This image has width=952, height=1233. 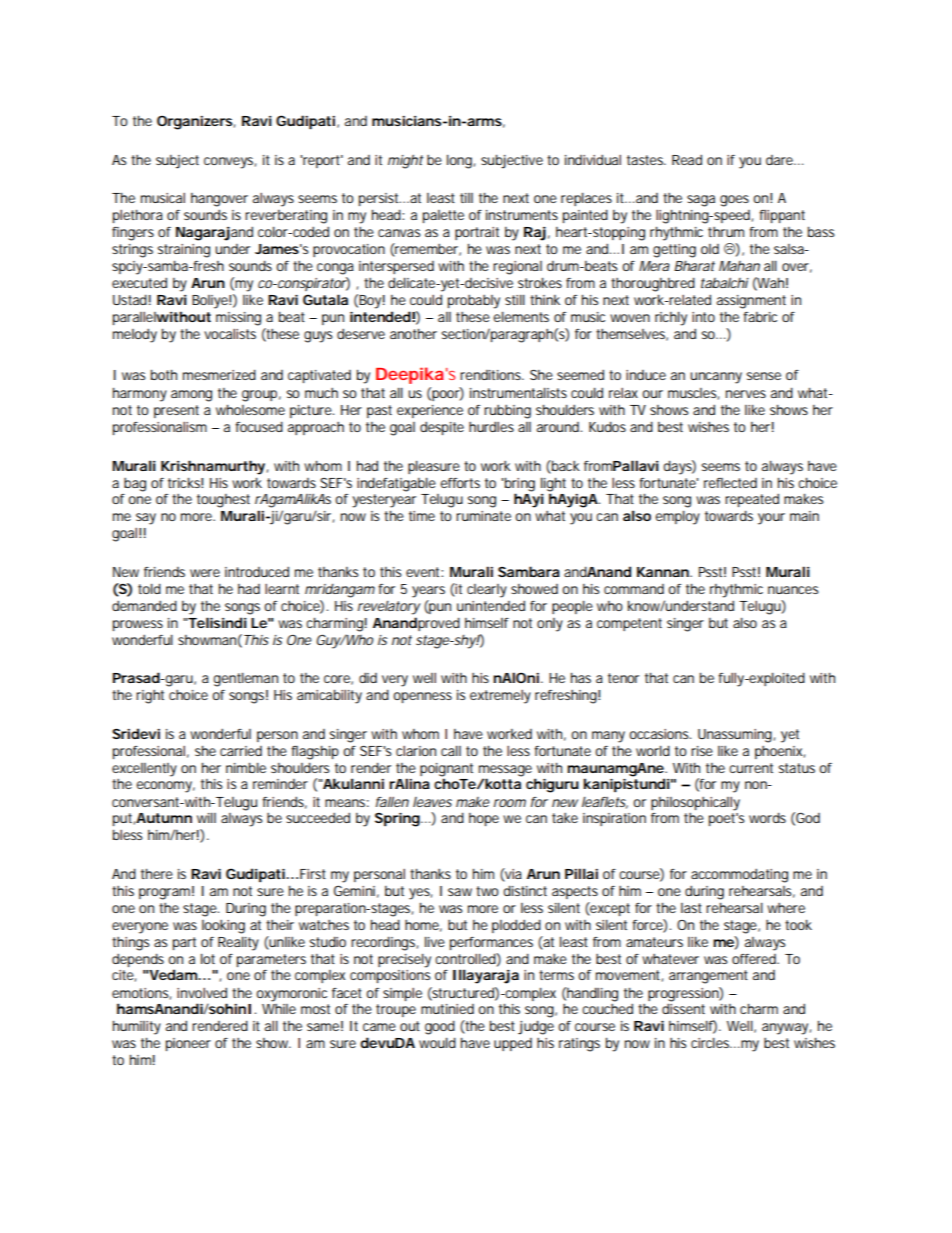 I want to click on were, so click(x=205, y=573).
